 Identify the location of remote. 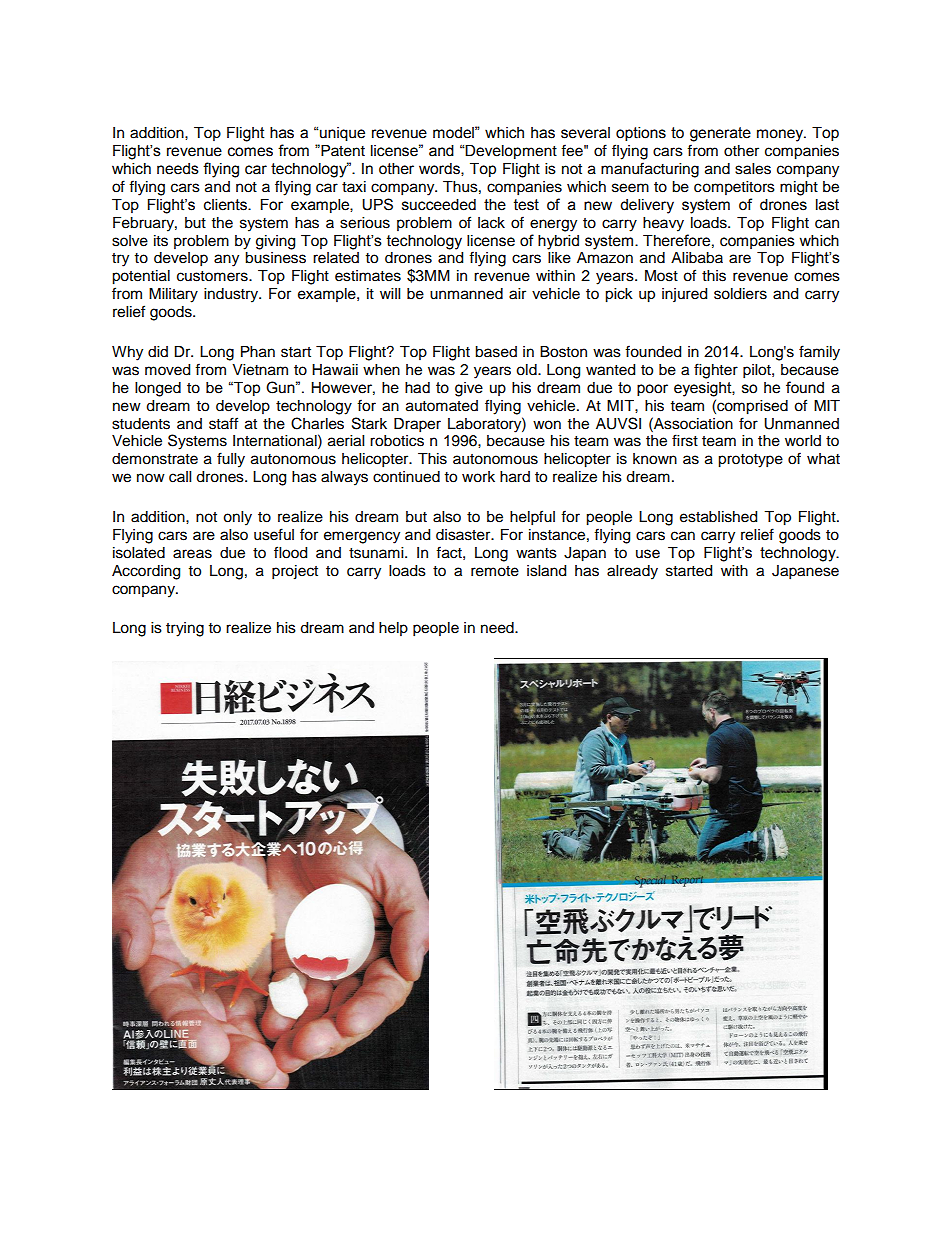
(495, 571).
